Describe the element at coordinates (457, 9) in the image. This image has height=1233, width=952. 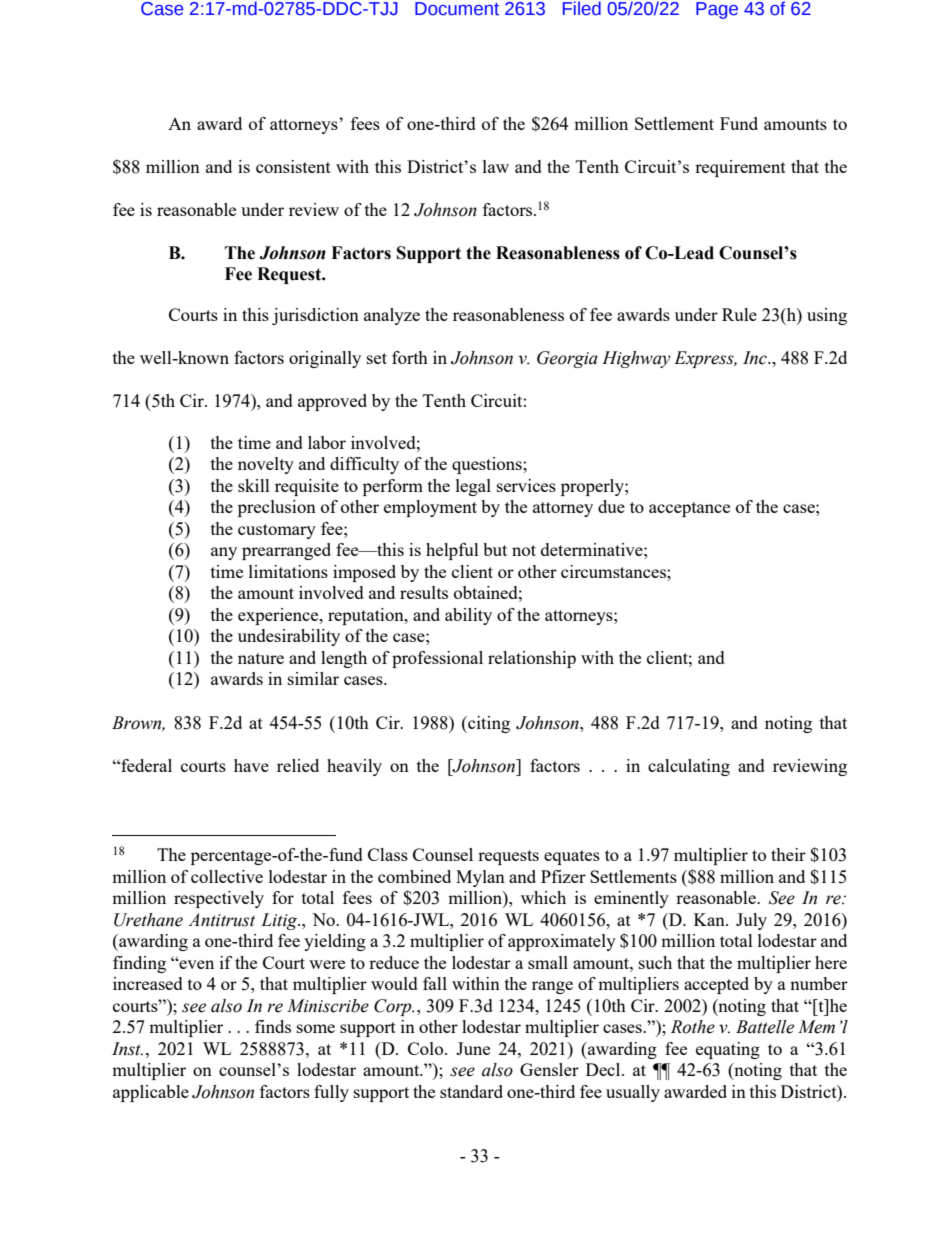
I see `Document` at that location.
